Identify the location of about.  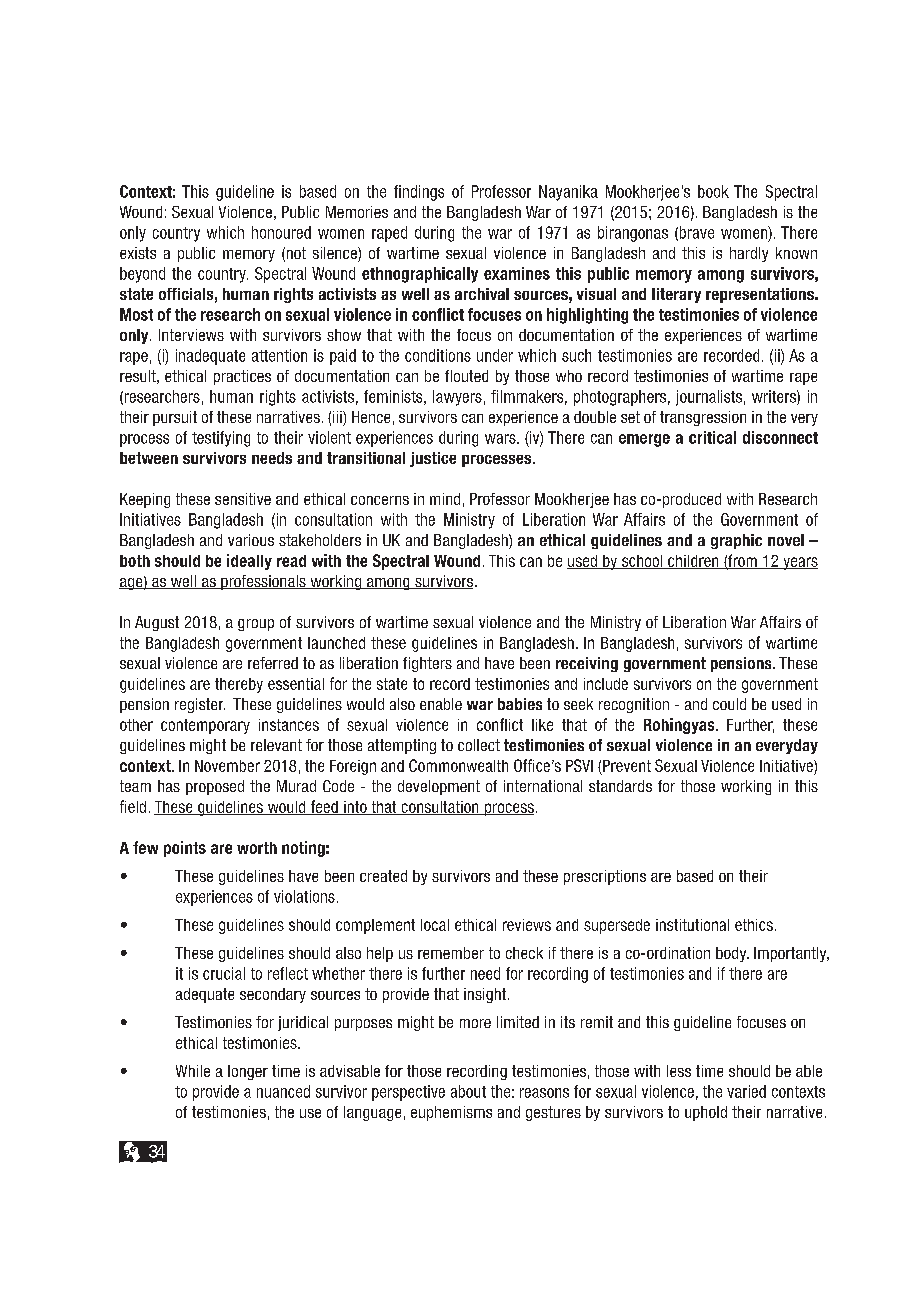
(468, 1091).
